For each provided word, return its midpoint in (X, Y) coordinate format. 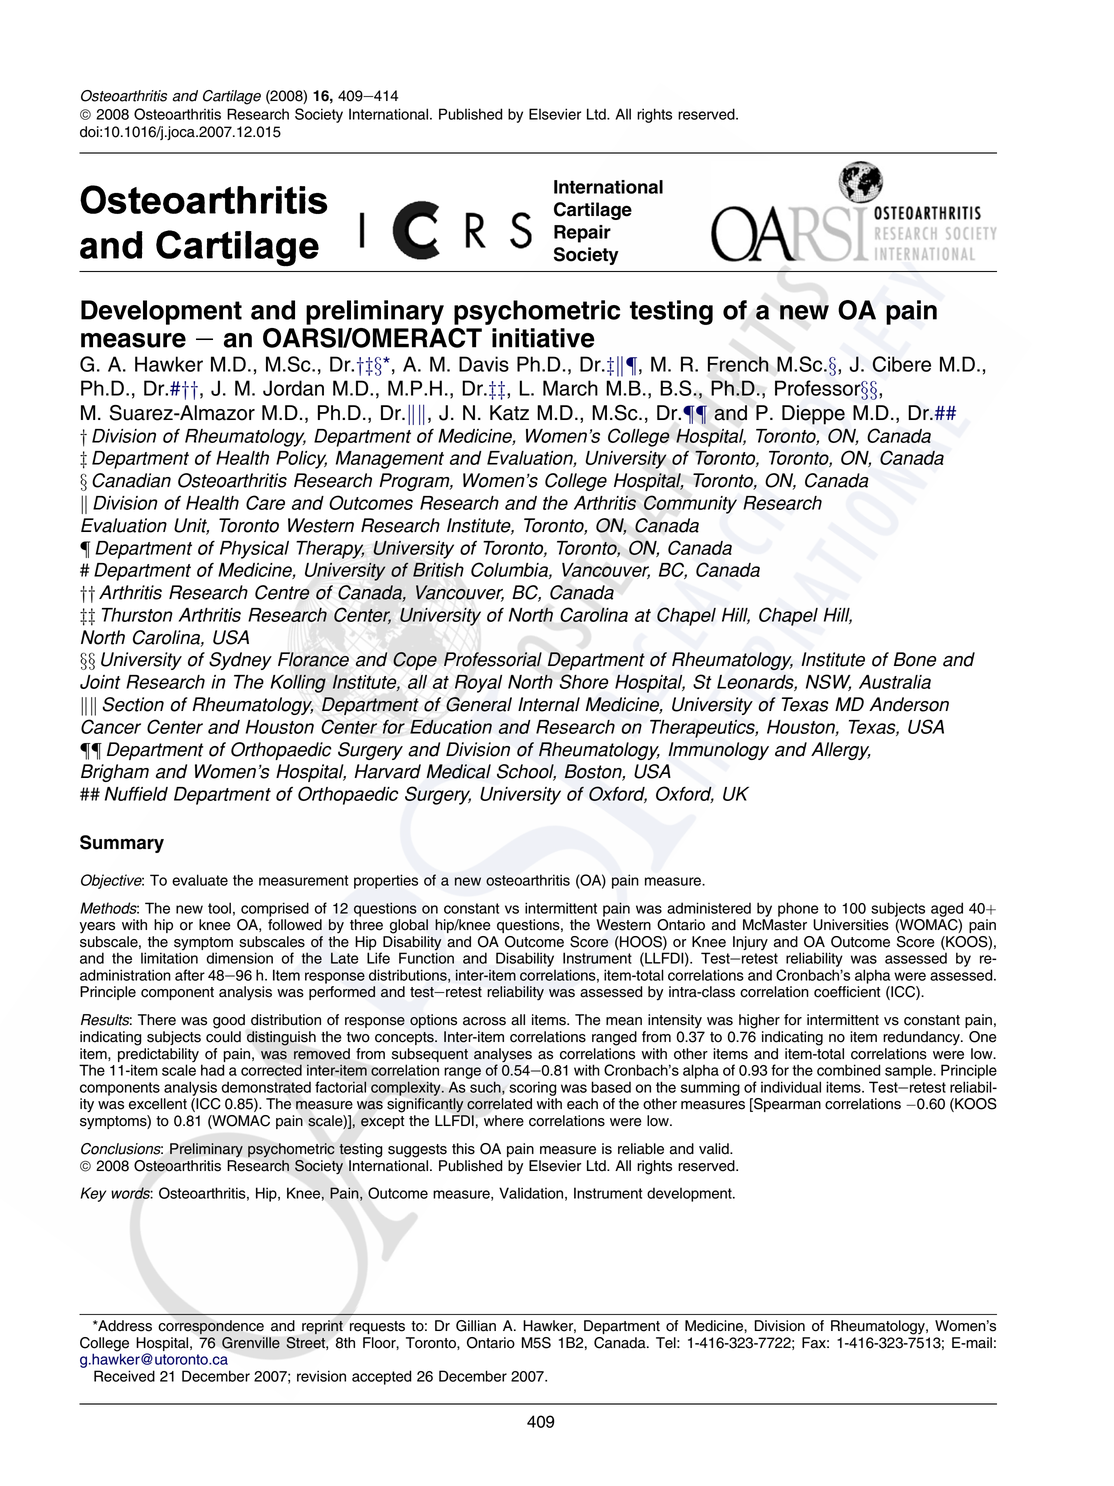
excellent (158, 1104)
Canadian (131, 480)
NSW (828, 682)
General (479, 704)
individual (791, 1087)
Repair (582, 234)
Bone (915, 659)
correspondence (211, 1327)
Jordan (293, 388)
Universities (851, 925)
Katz (509, 413)
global (409, 926)
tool (219, 908)
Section (133, 704)
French (738, 364)
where (504, 1121)
